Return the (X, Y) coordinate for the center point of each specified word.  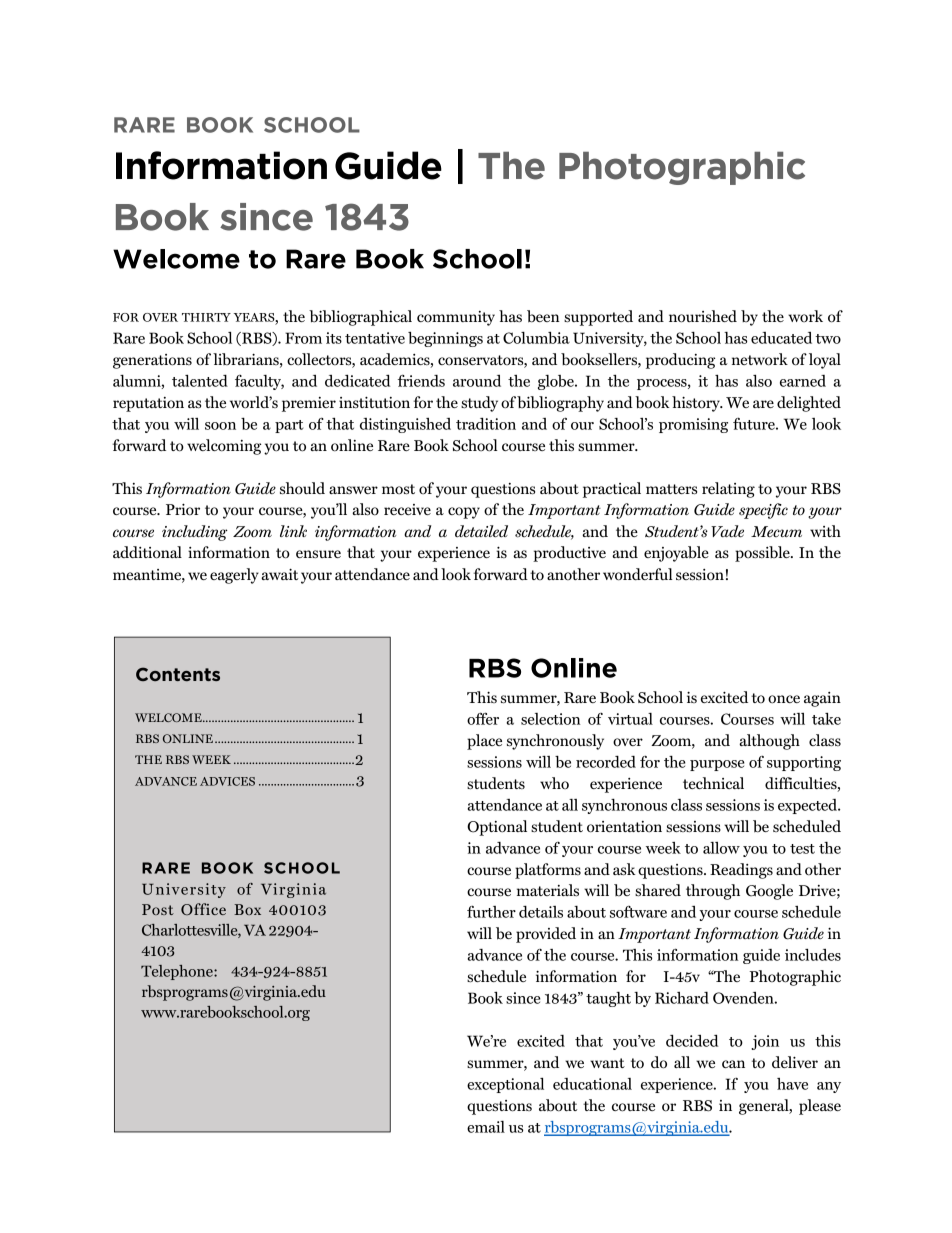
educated (781, 338)
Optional (497, 828)
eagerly (234, 576)
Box (247, 909)
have (792, 1084)
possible (763, 554)
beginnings (445, 339)
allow (721, 848)
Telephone (178, 972)
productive (569, 554)
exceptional (505, 1085)
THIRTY (206, 317)
